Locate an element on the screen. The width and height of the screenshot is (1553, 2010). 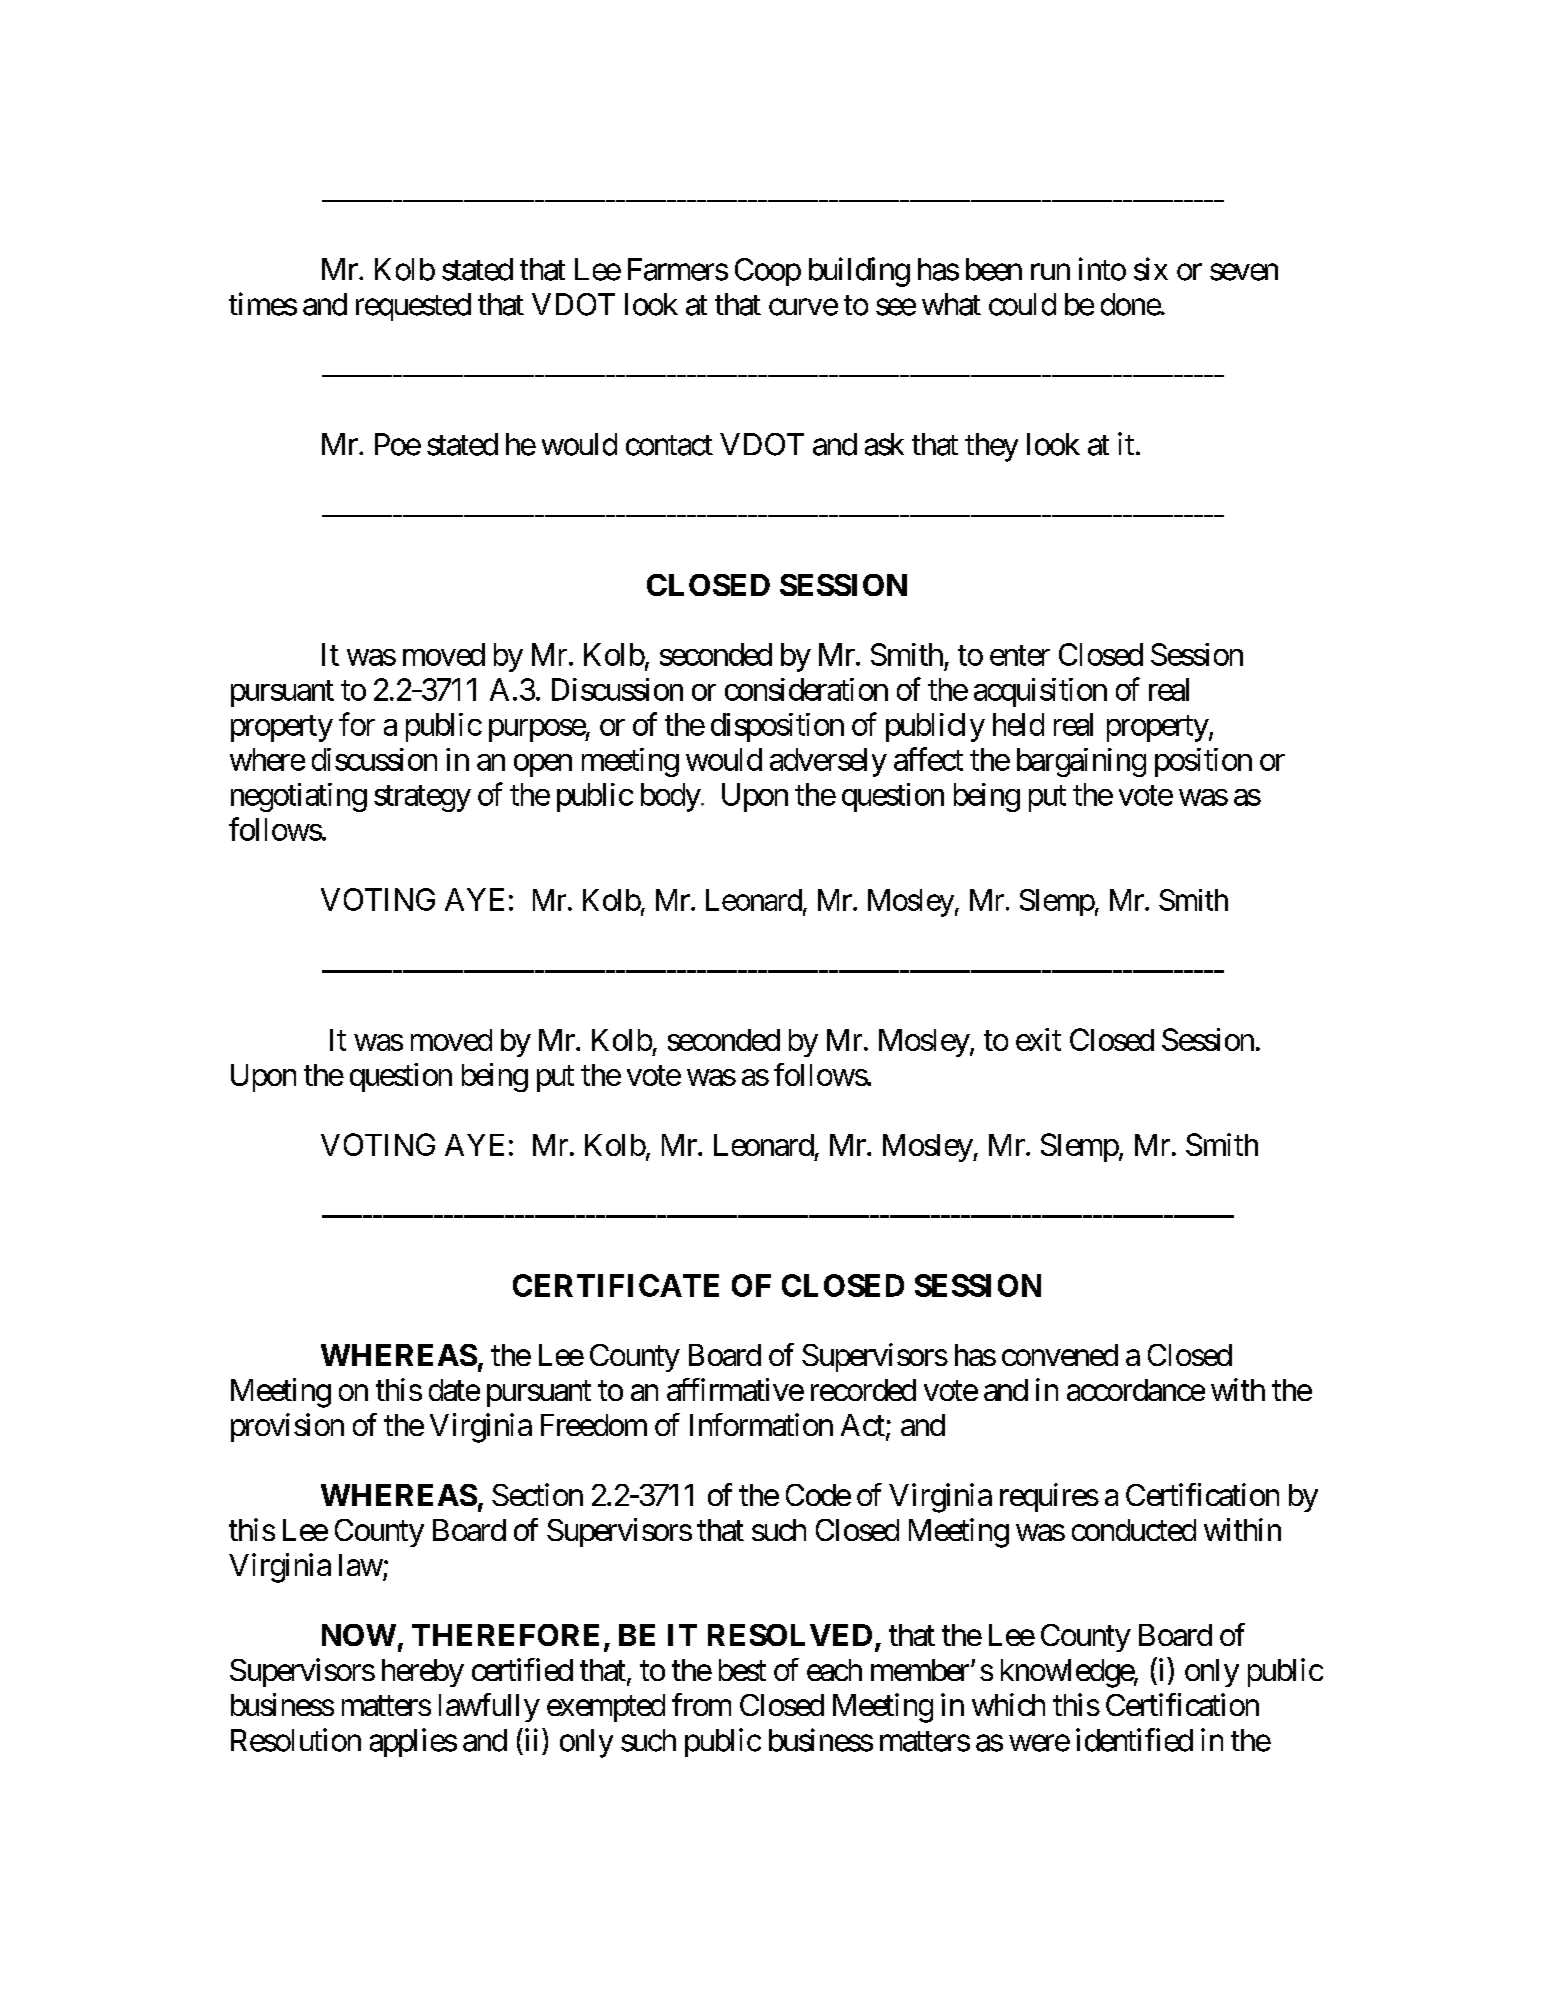
acquisition is located at coordinates (1040, 692).
